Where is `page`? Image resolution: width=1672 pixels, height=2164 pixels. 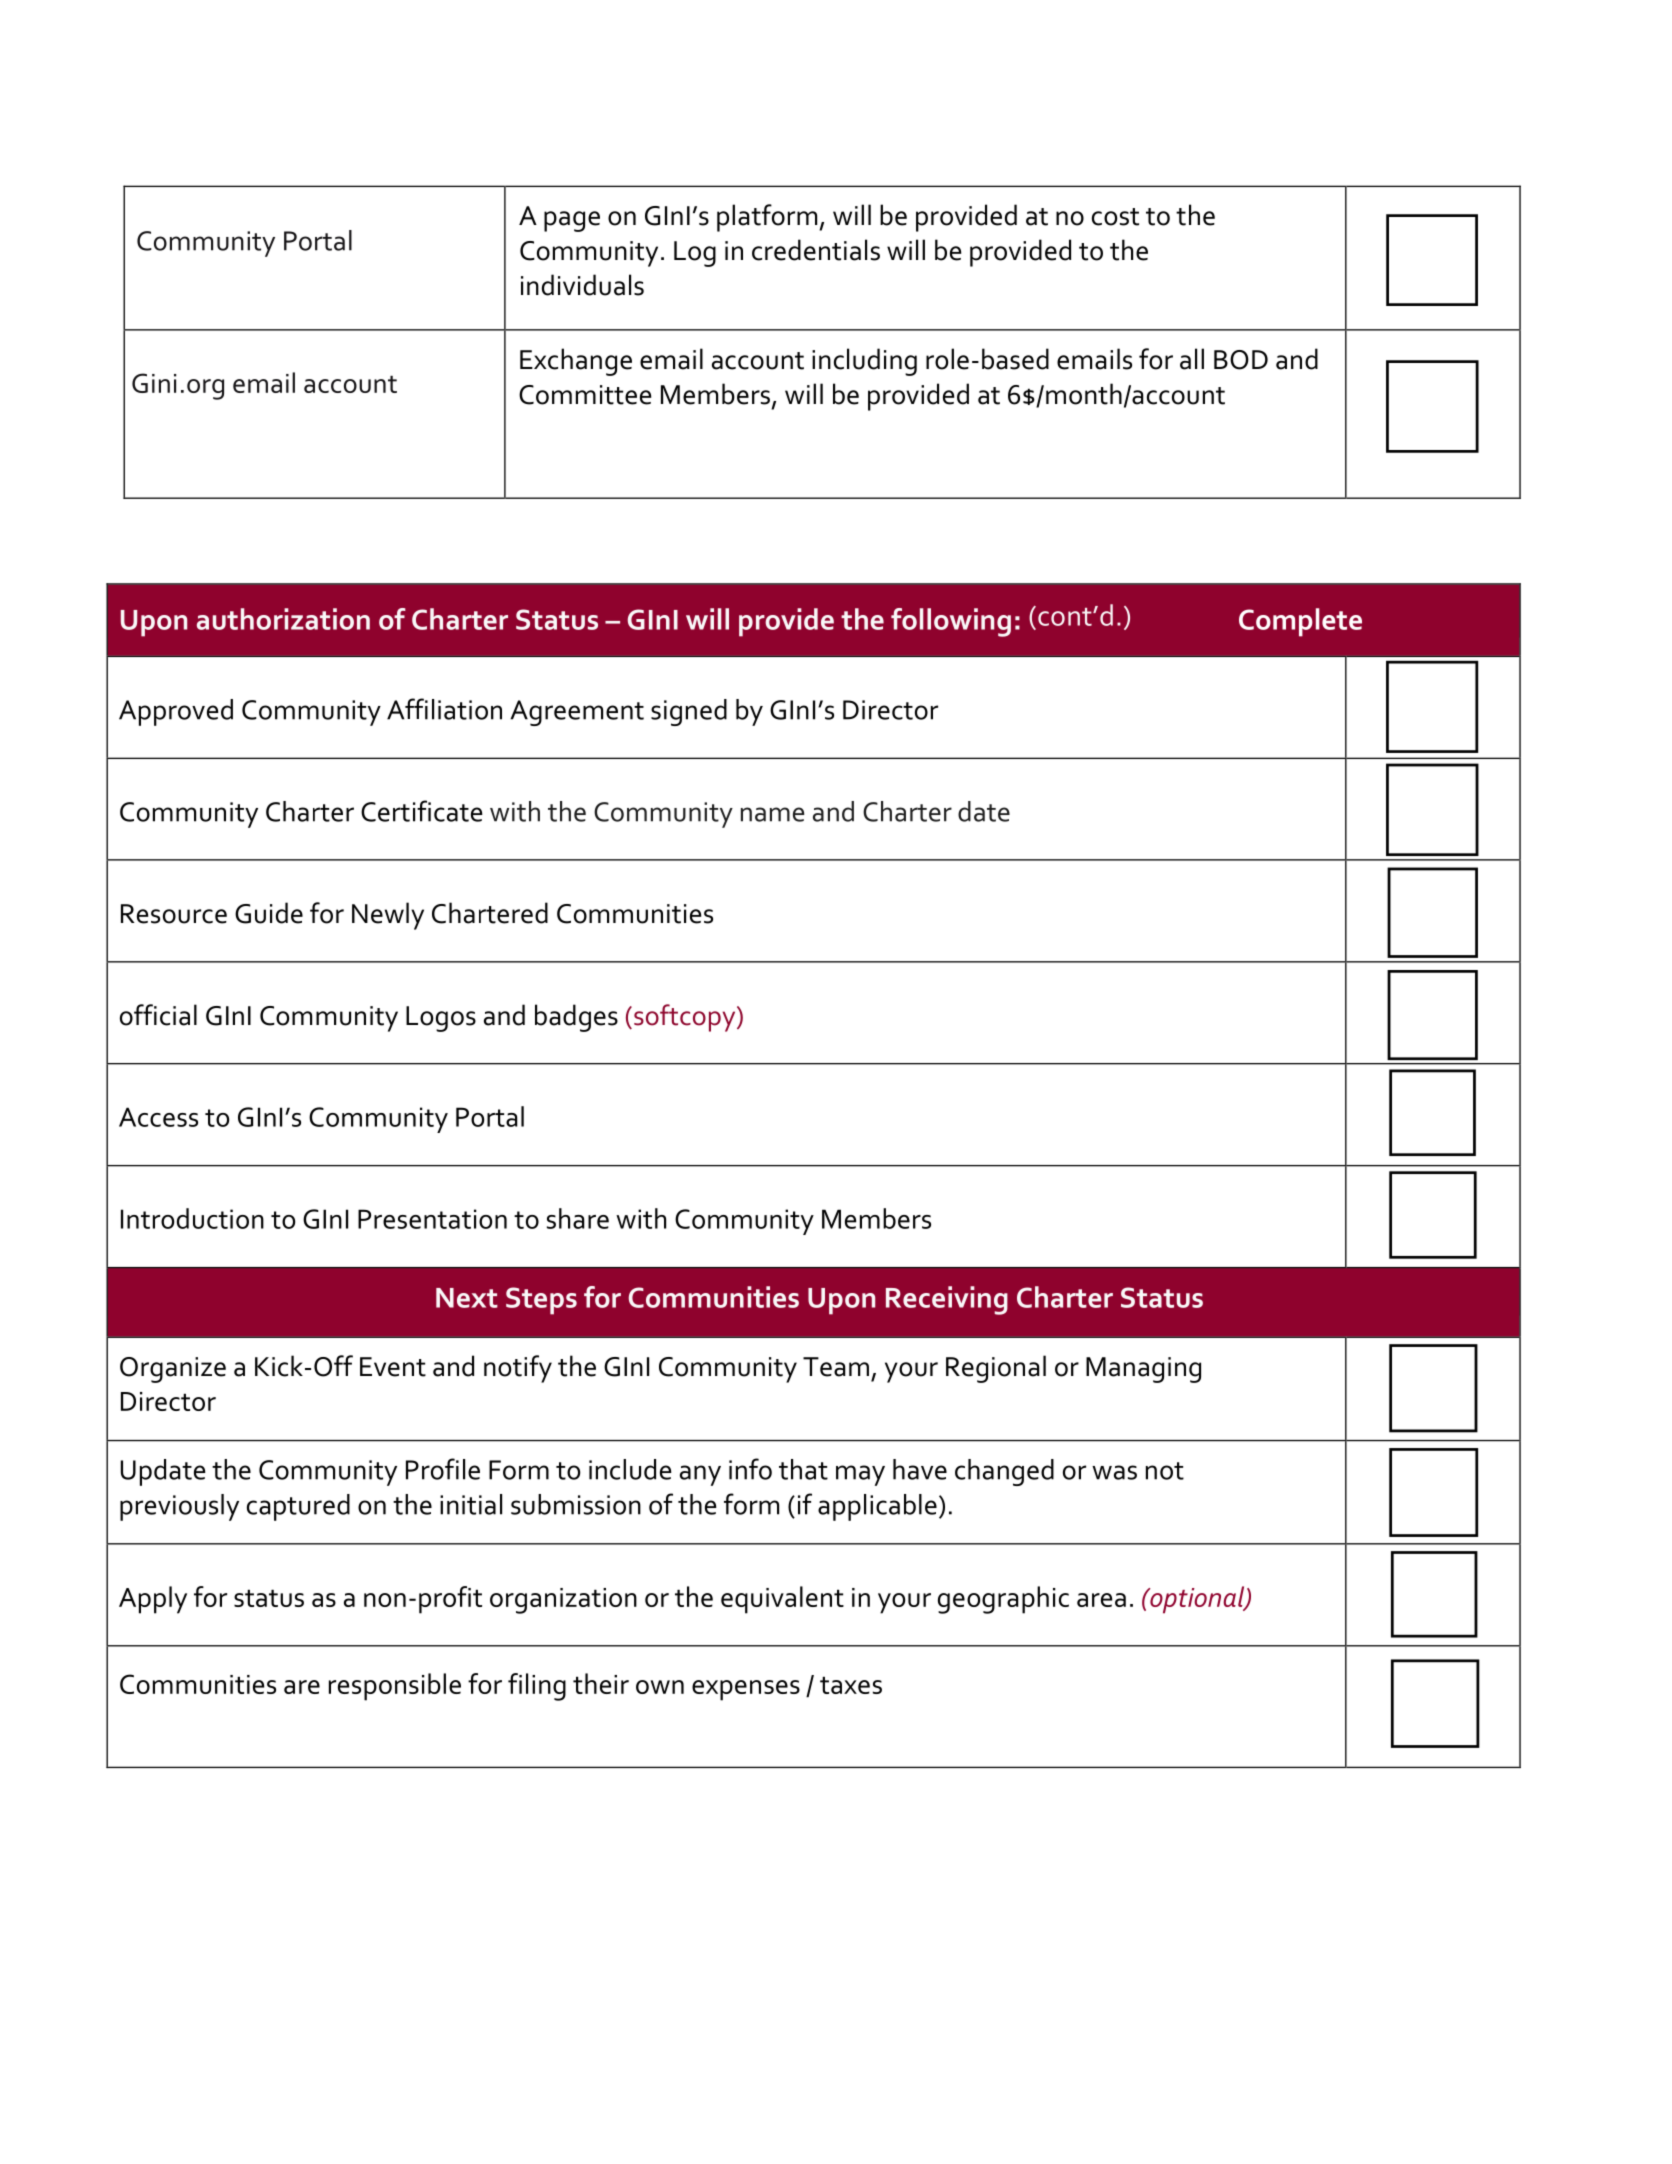 page is located at coordinates (572, 221).
